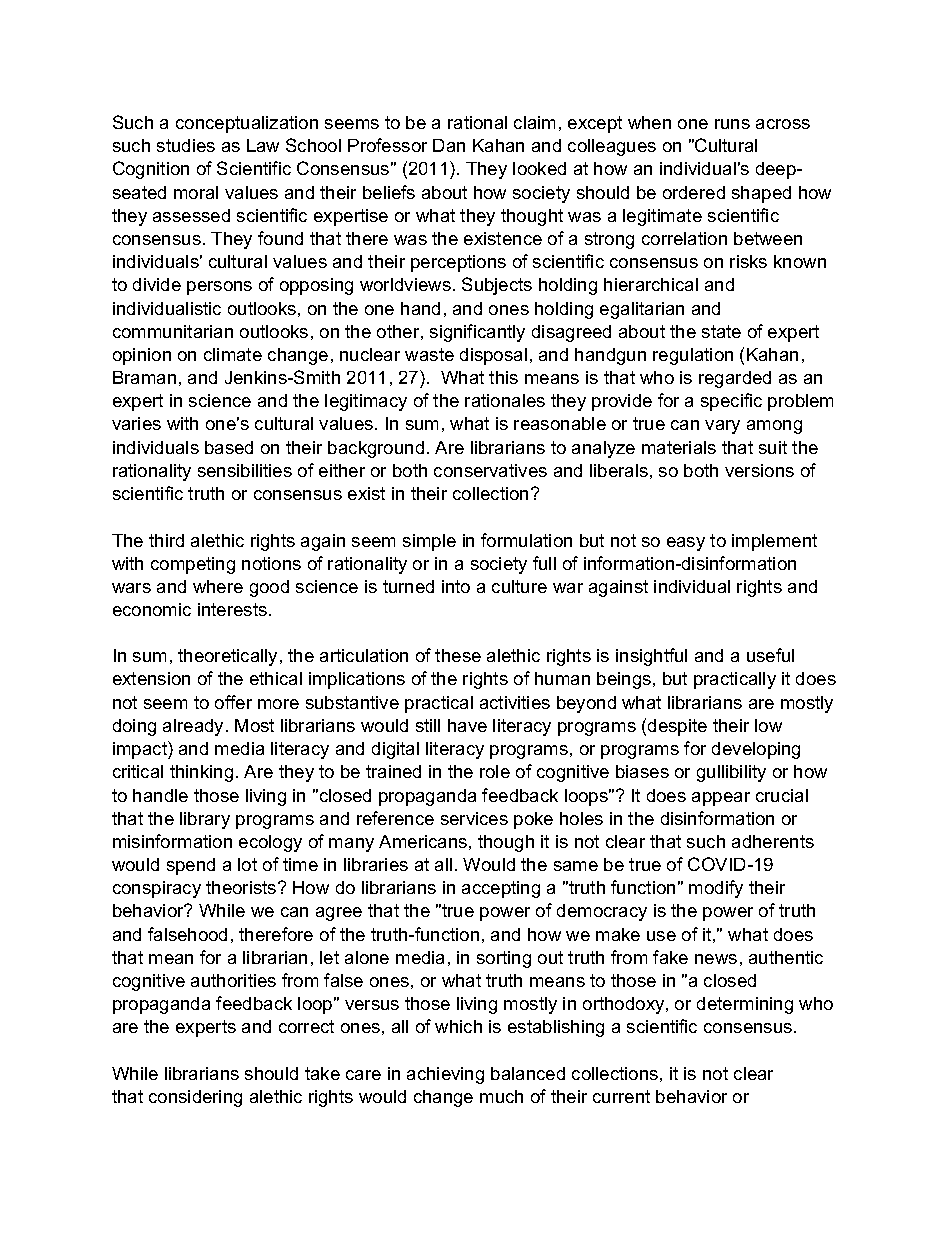 The width and height of the image is (952, 1233). I want to click on regarded, so click(735, 379).
